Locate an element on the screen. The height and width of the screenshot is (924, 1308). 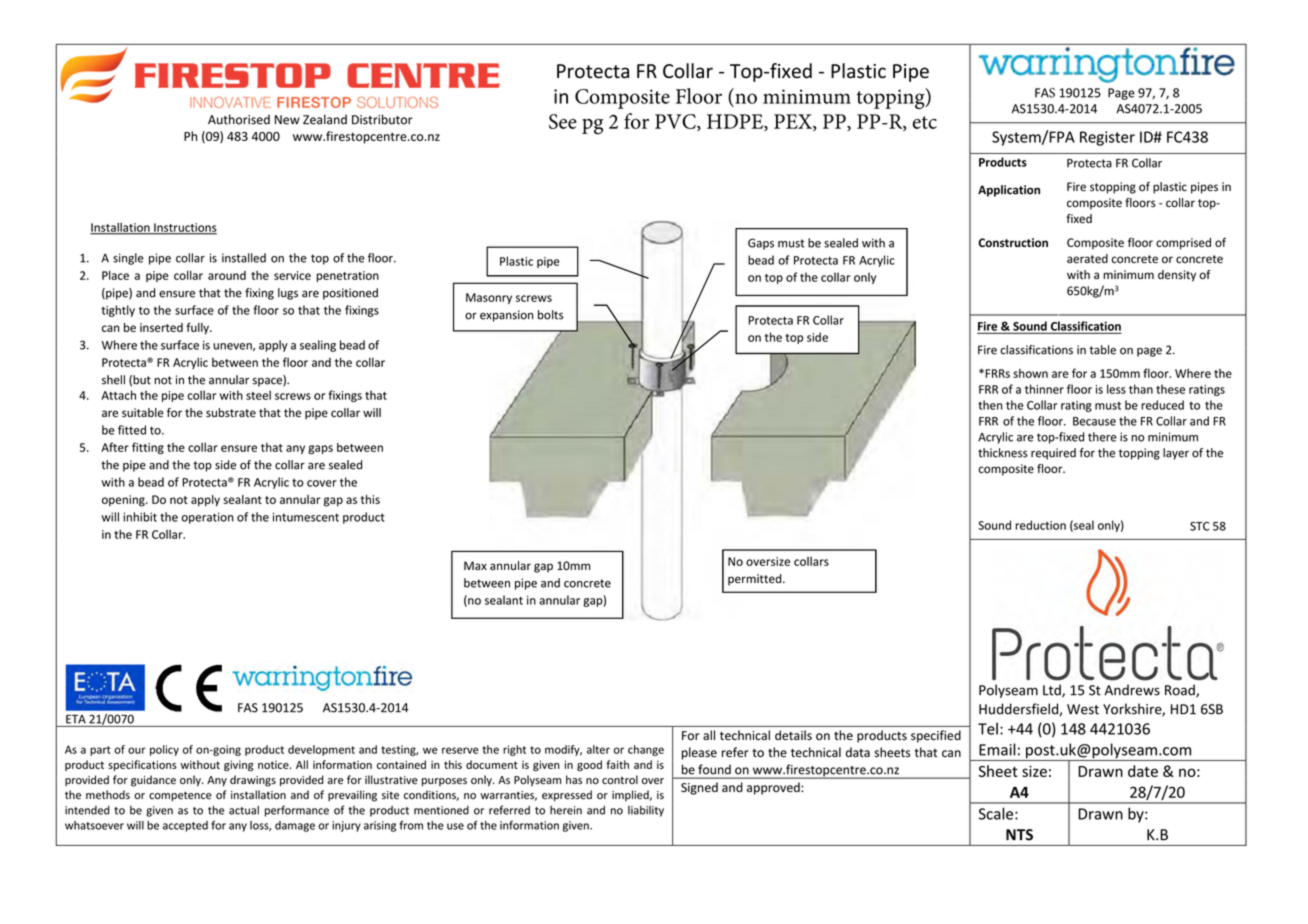
substrate is located at coordinates (231, 412).
